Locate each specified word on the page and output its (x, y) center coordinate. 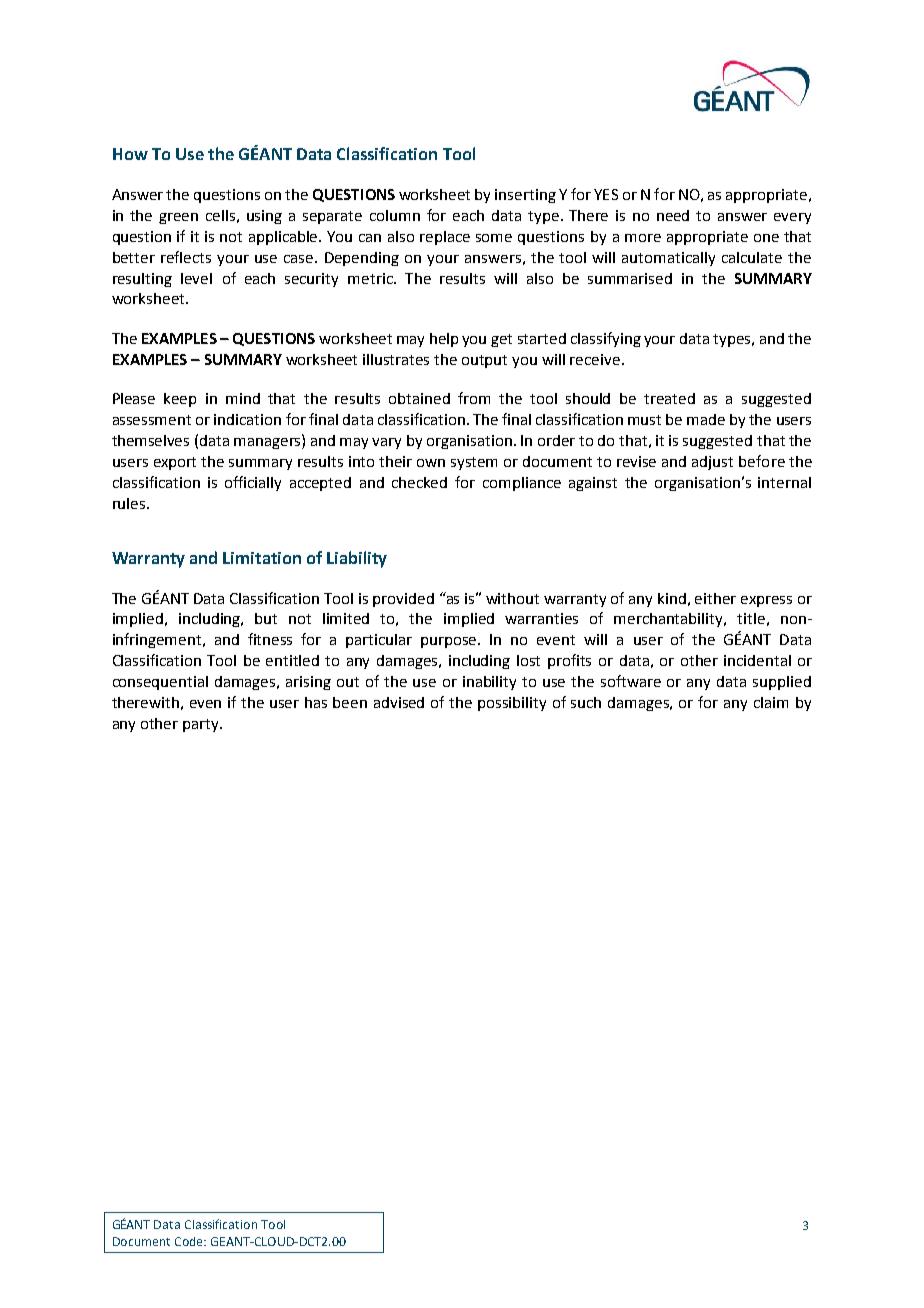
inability (489, 683)
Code (190, 1241)
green (178, 218)
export (175, 463)
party (202, 725)
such (586, 702)
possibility (512, 704)
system (474, 463)
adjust (712, 463)
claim (771, 702)
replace (445, 238)
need (673, 215)
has (316, 702)
